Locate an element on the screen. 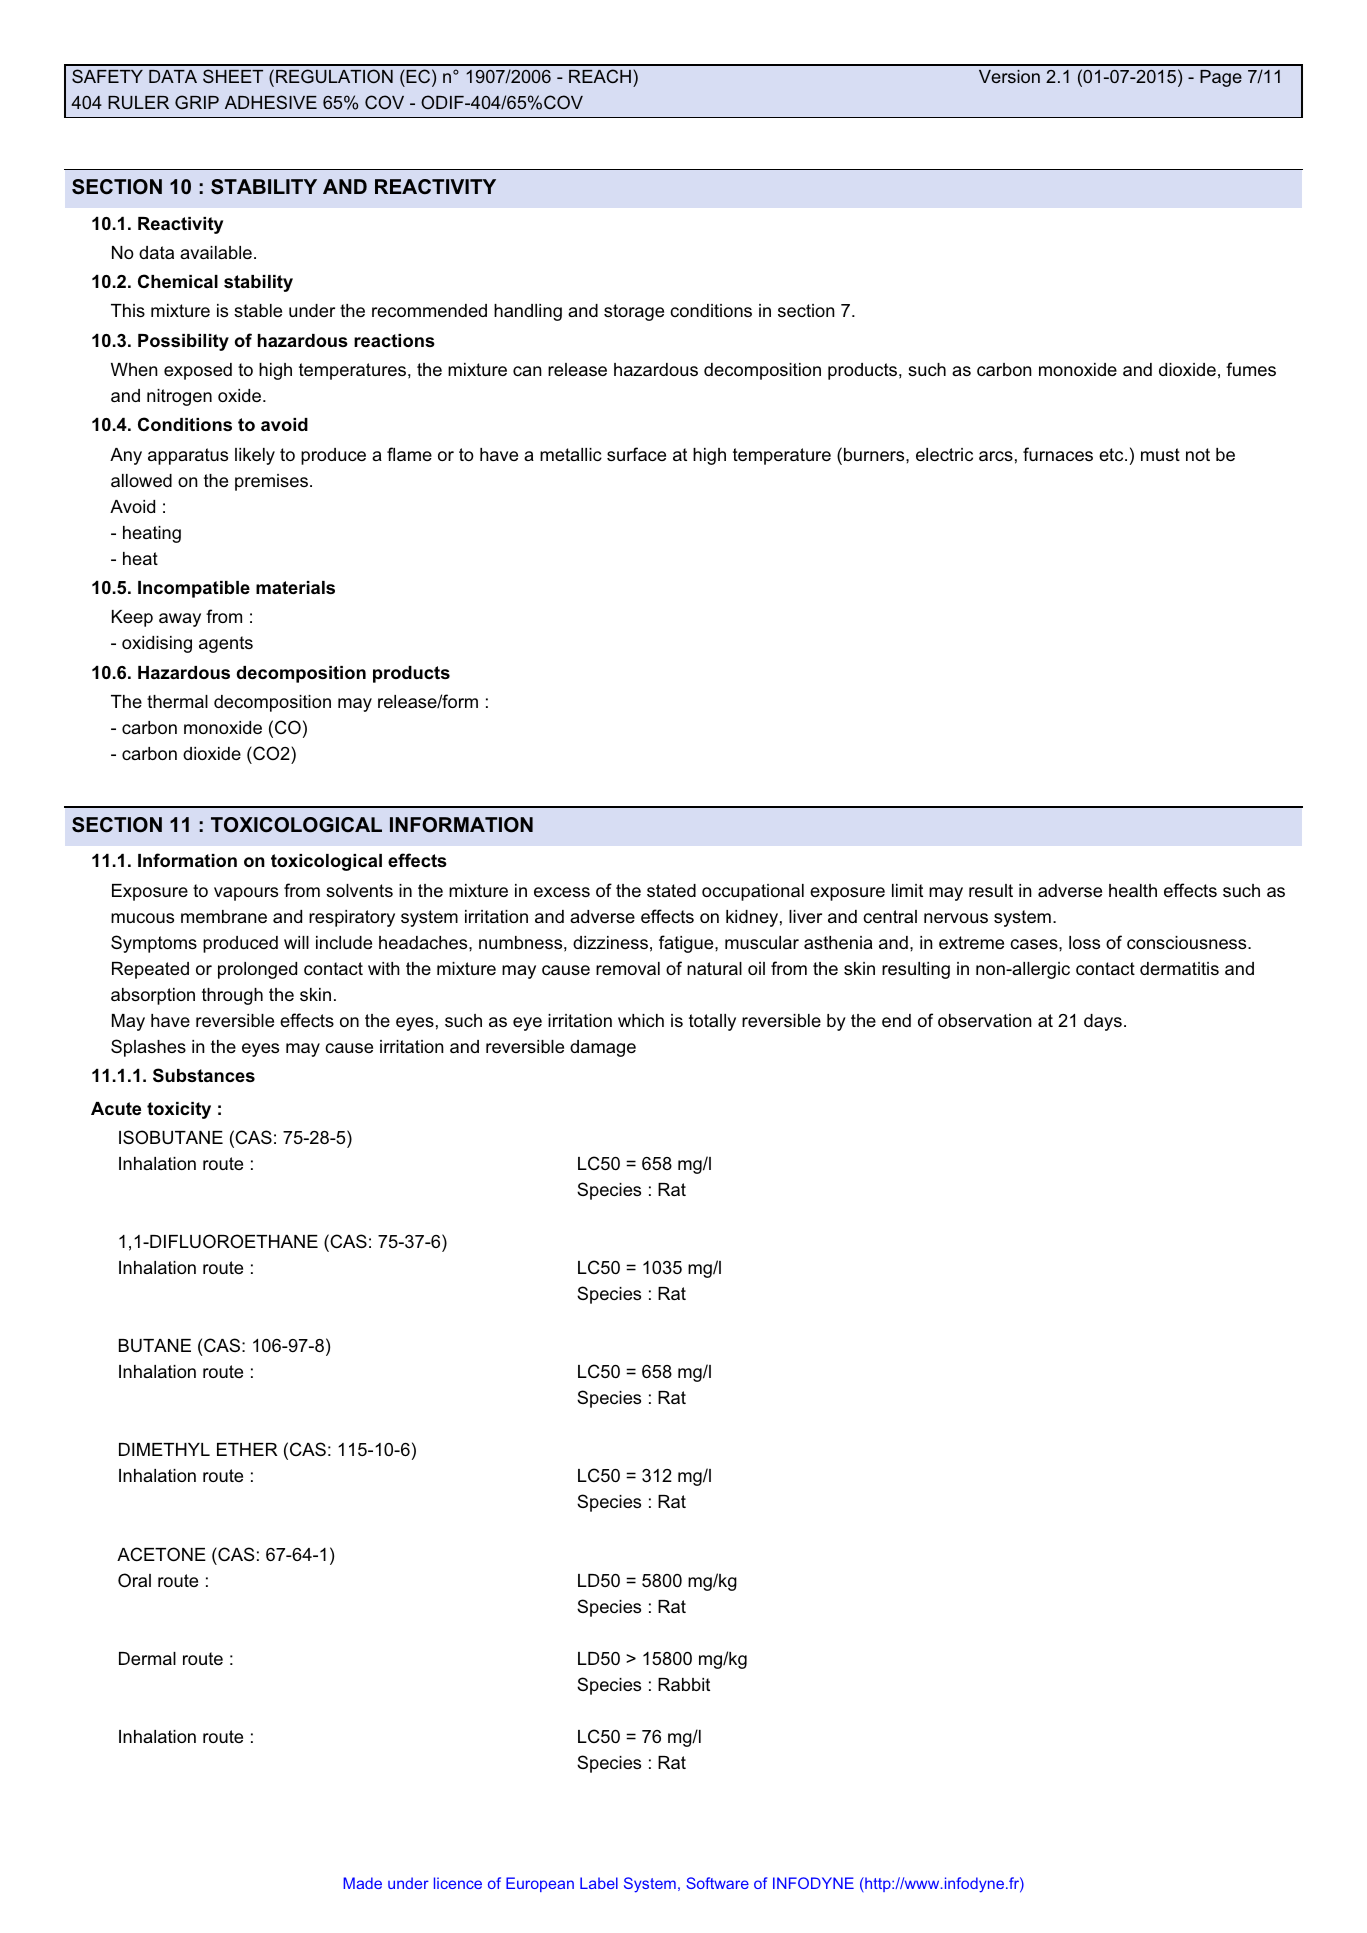  materials is located at coordinates (295, 587).
